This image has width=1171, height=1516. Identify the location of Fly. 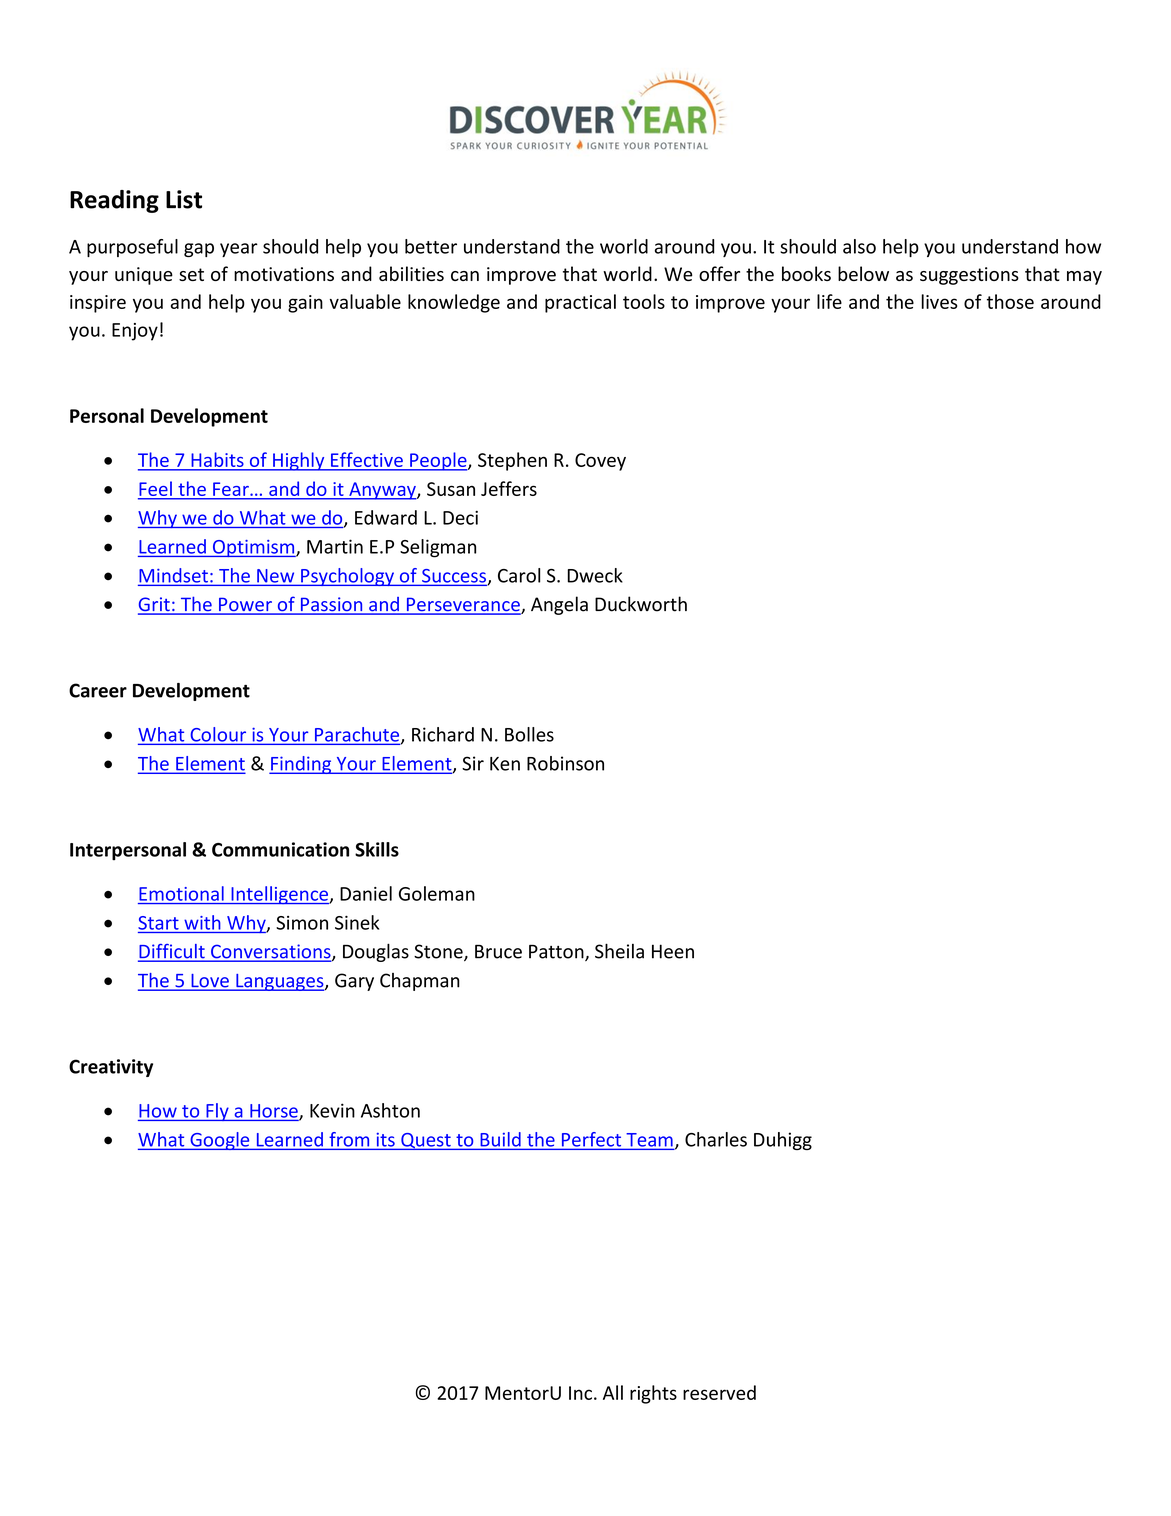
(217, 1112).
